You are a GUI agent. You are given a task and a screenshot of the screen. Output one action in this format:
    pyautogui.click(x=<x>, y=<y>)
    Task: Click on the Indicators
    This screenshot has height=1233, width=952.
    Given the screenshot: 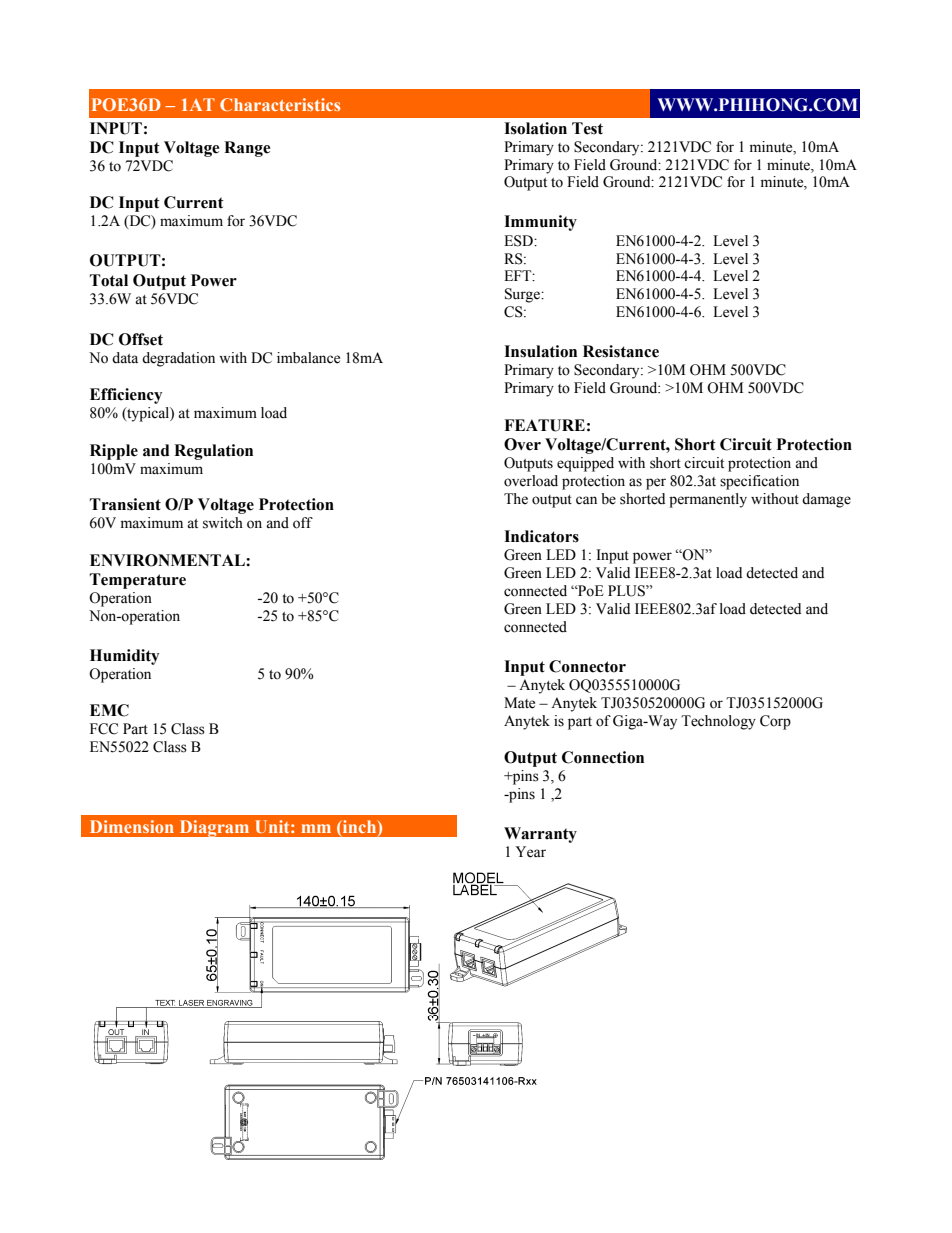 What is the action you would take?
    pyautogui.click(x=541, y=536)
